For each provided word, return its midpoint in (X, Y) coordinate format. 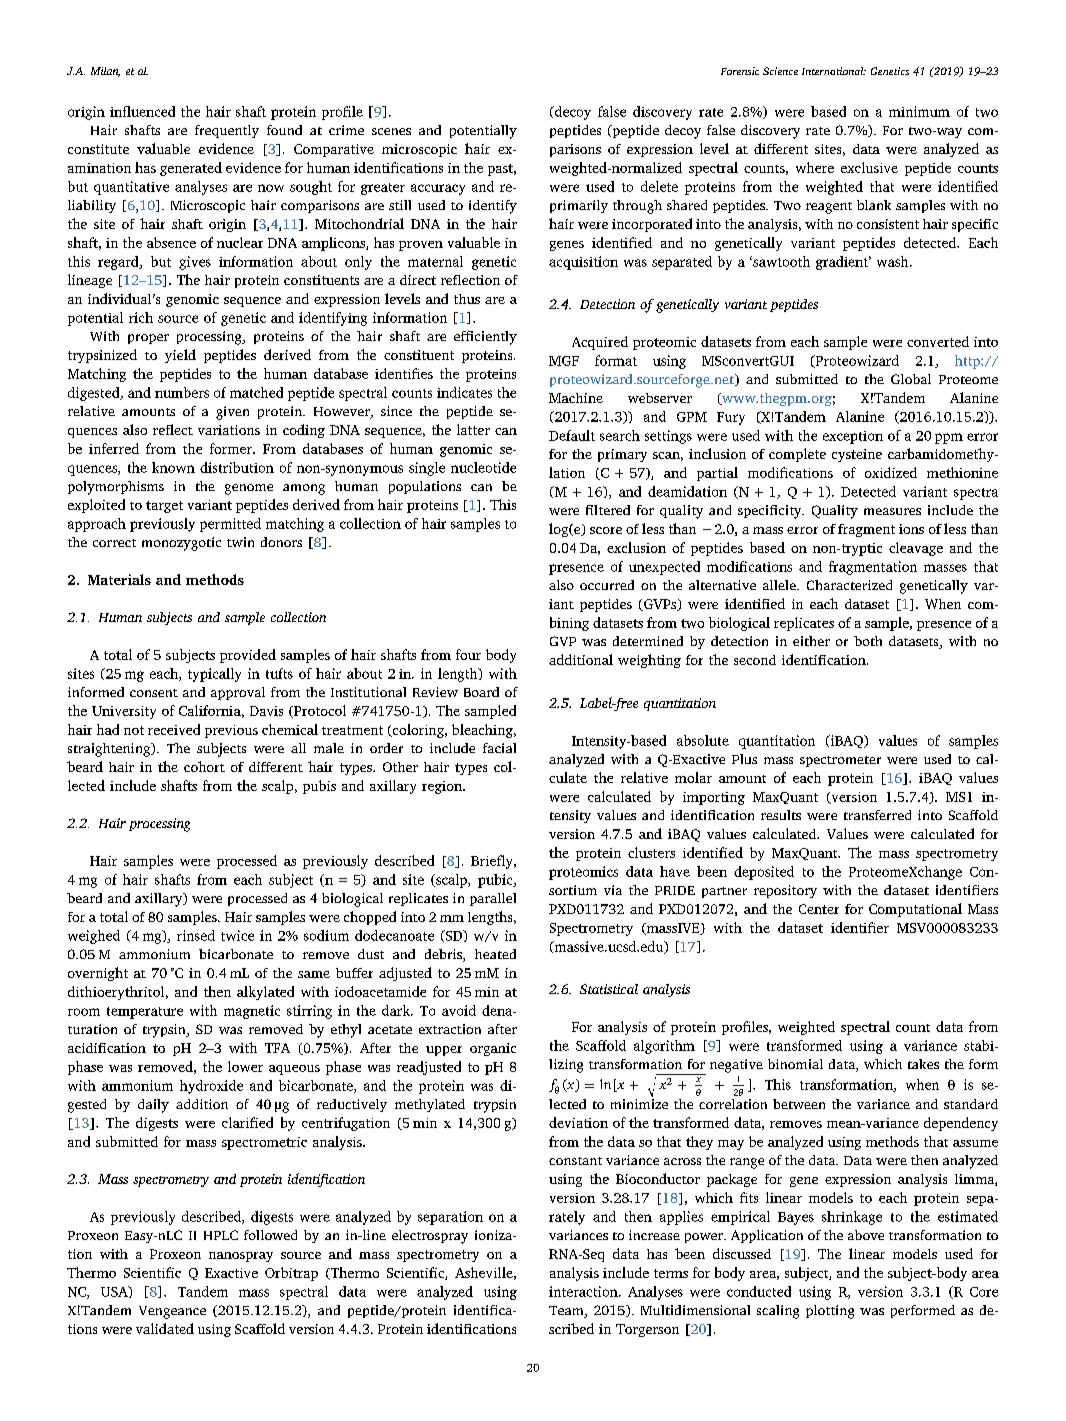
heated (495, 954)
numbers (182, 392)
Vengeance (172, 1312)
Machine (576, 398)
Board (481, 692)
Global (911, 379)
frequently (227, 131)
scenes (391, 131)
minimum (919, 111)
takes (923, 1064)
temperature (145, 1013)
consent (154, 693)
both (868, 641)
